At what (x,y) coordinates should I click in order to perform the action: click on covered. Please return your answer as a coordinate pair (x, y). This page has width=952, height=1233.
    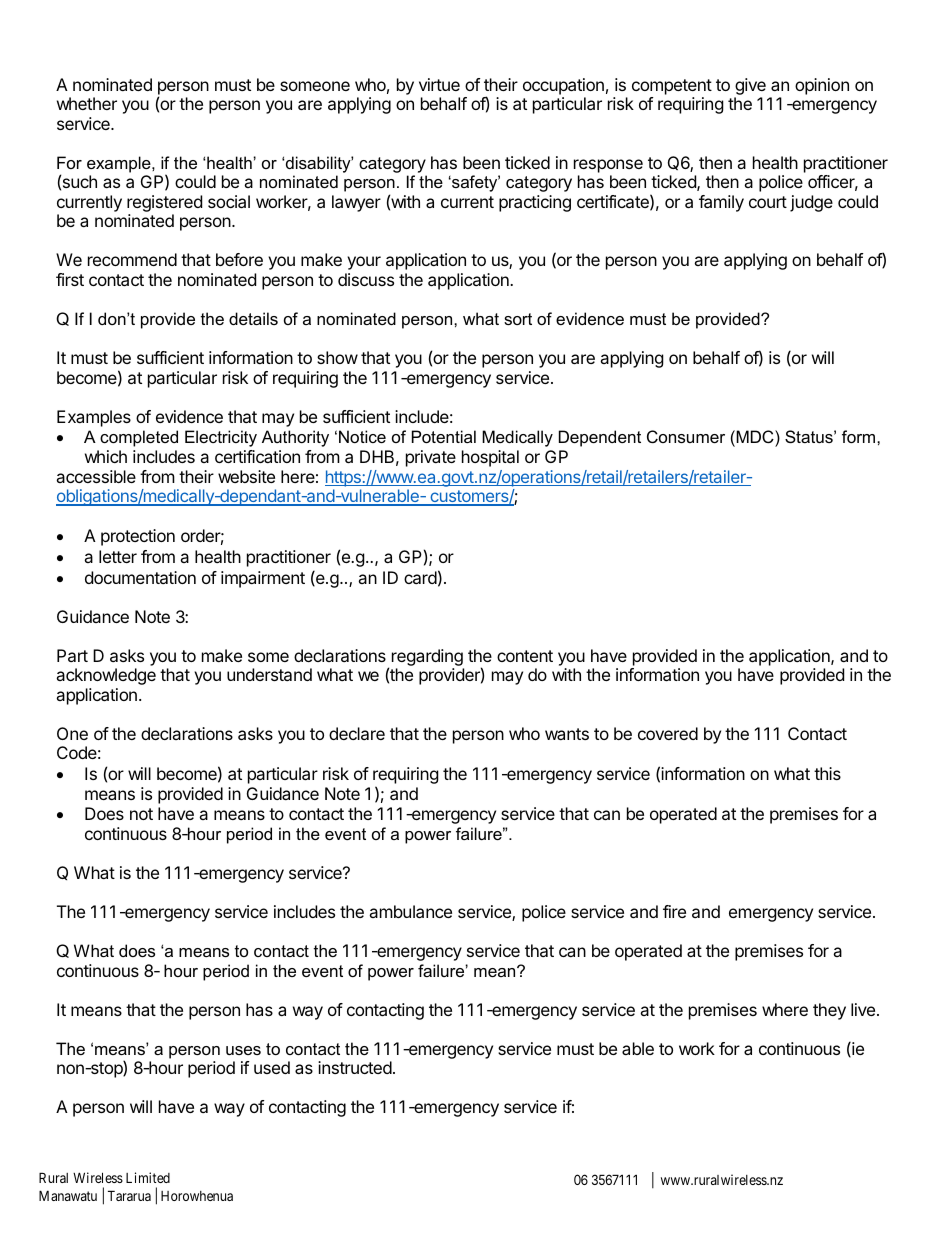
    Looking at the image, I should click on (668, 733).
